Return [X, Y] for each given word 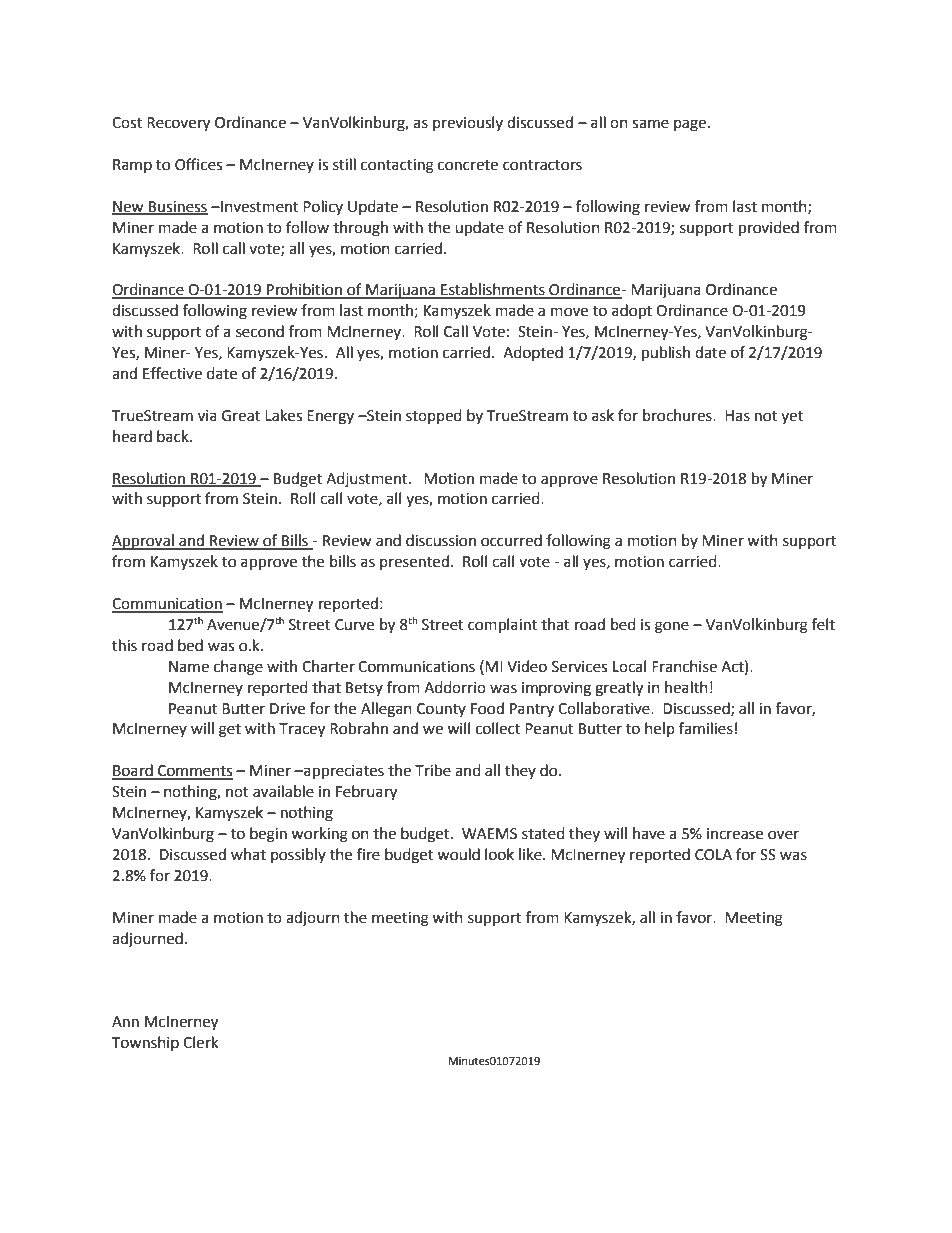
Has [737, 416]
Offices [198, 164]
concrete [468, 165]
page [690, 125]
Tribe [433, 770]
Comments [194, 772]
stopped [434, 416]
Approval [144, 542]
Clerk [200, 1042]
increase [735, 834]
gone [672, 627]
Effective [172, 373]
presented [414, 562]
